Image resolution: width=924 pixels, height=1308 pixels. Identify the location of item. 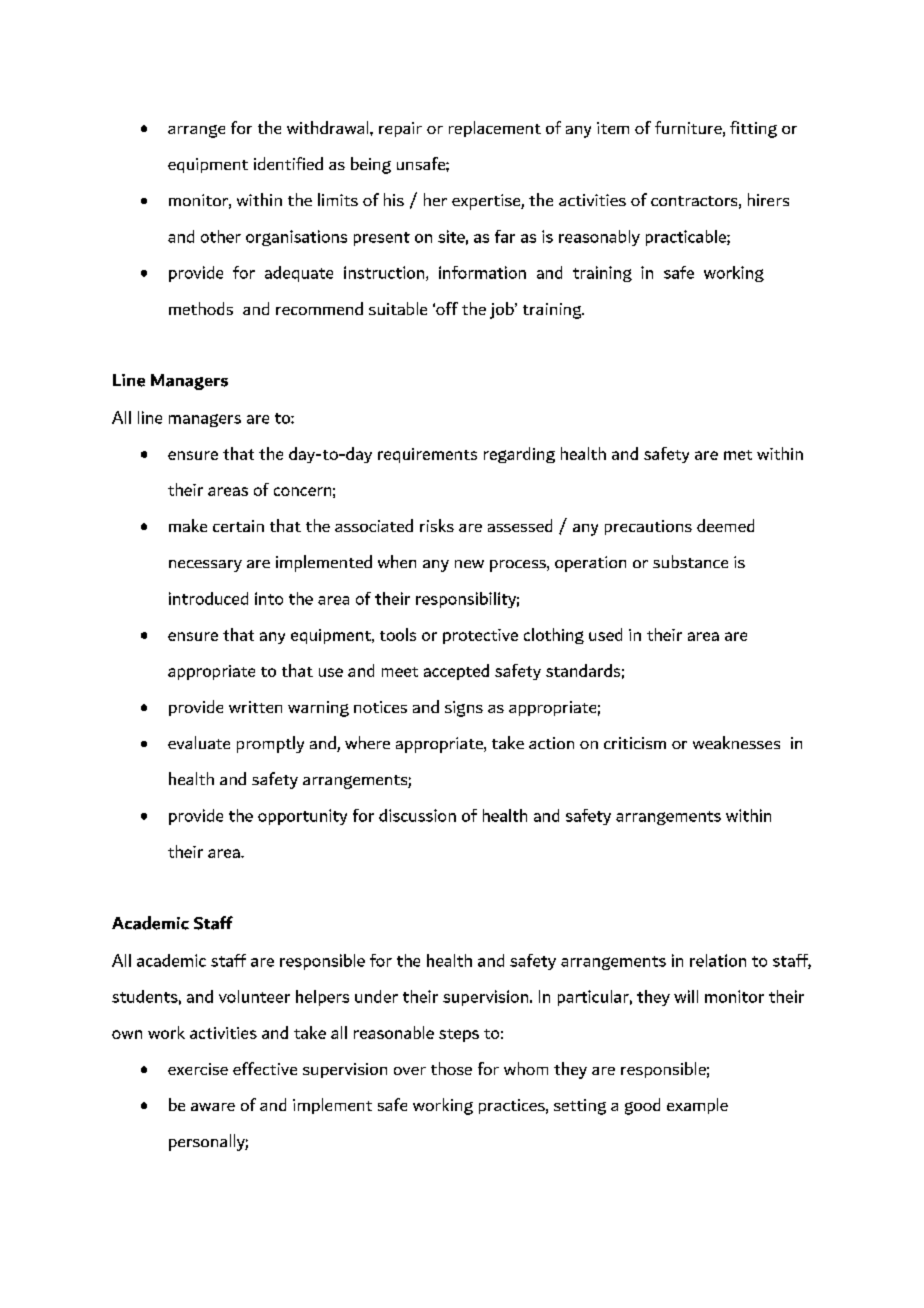
(613, 128).
